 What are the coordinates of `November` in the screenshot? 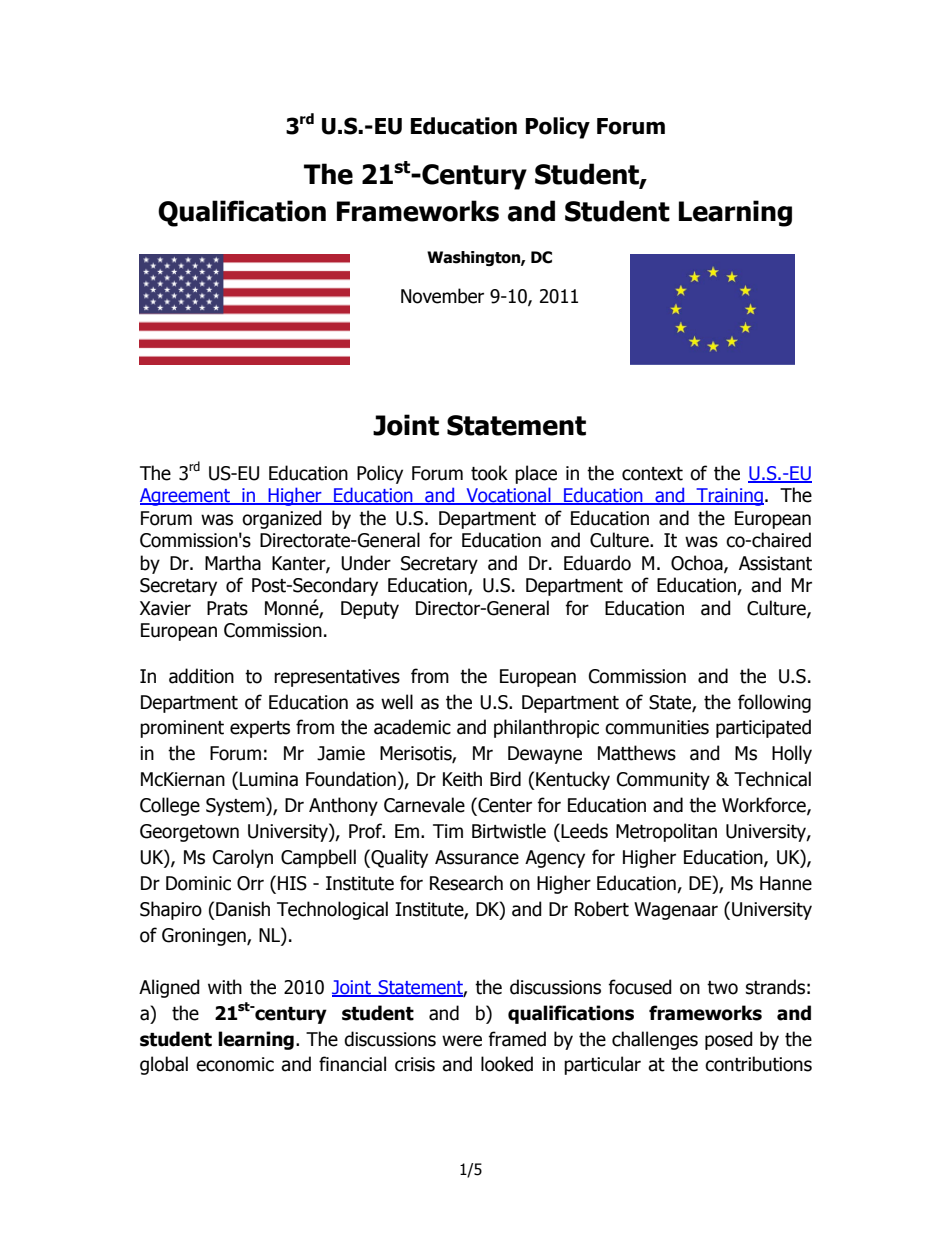 It's located at (442, 296).
